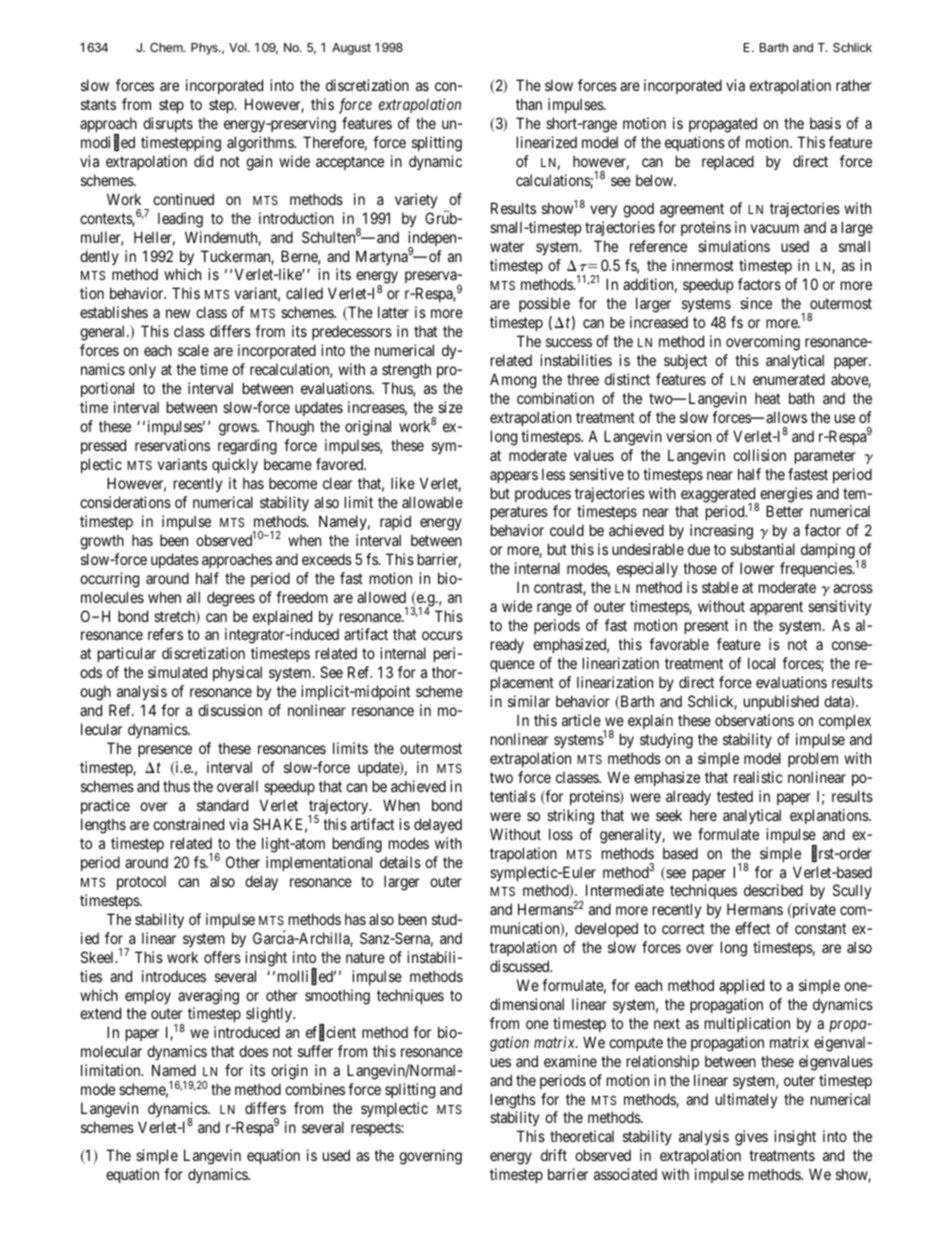  I want to click on local, so click(761, 663).
